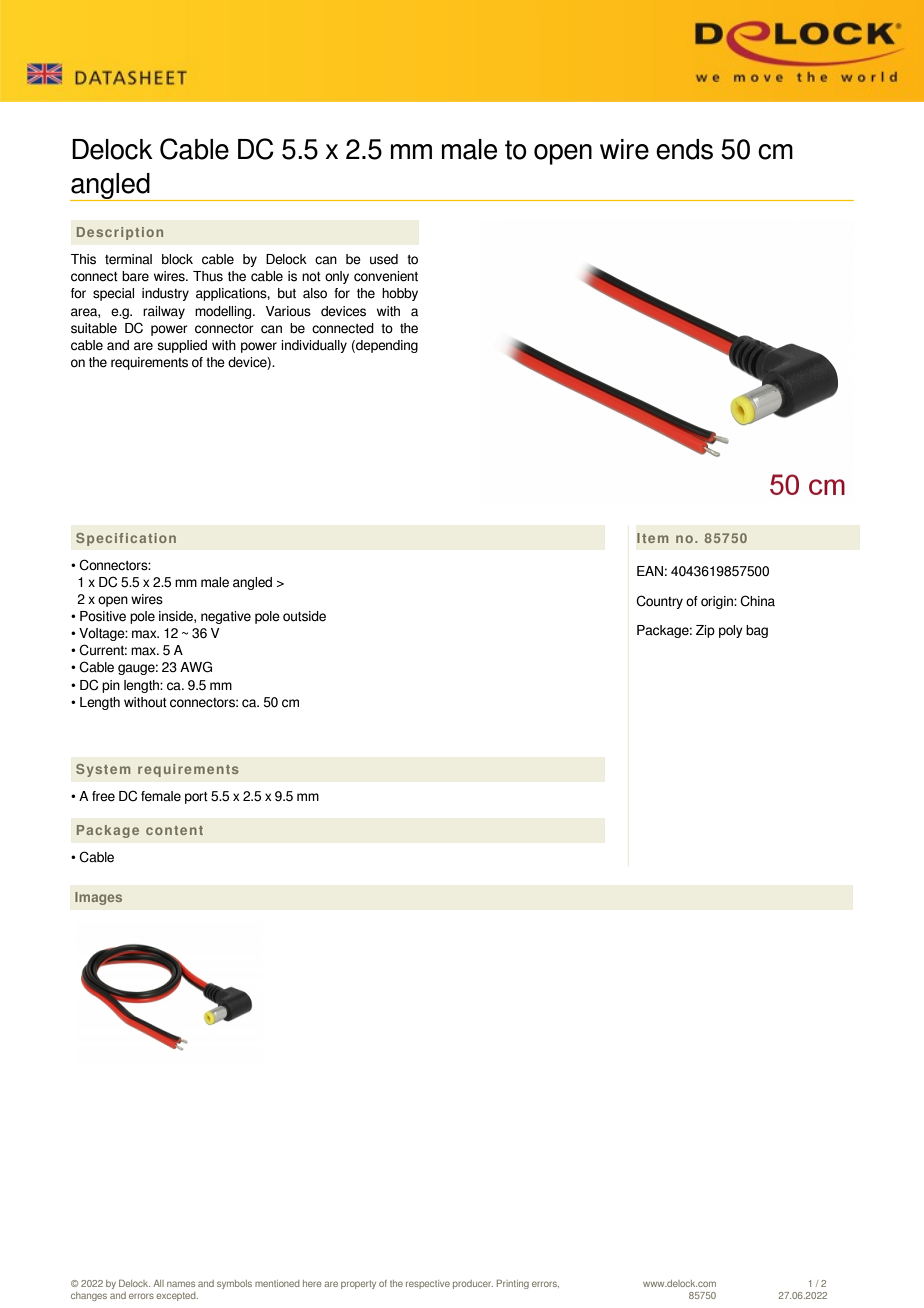 This screenshot has height=1308, width=924. I want to click on Item, so click(652, 538).
